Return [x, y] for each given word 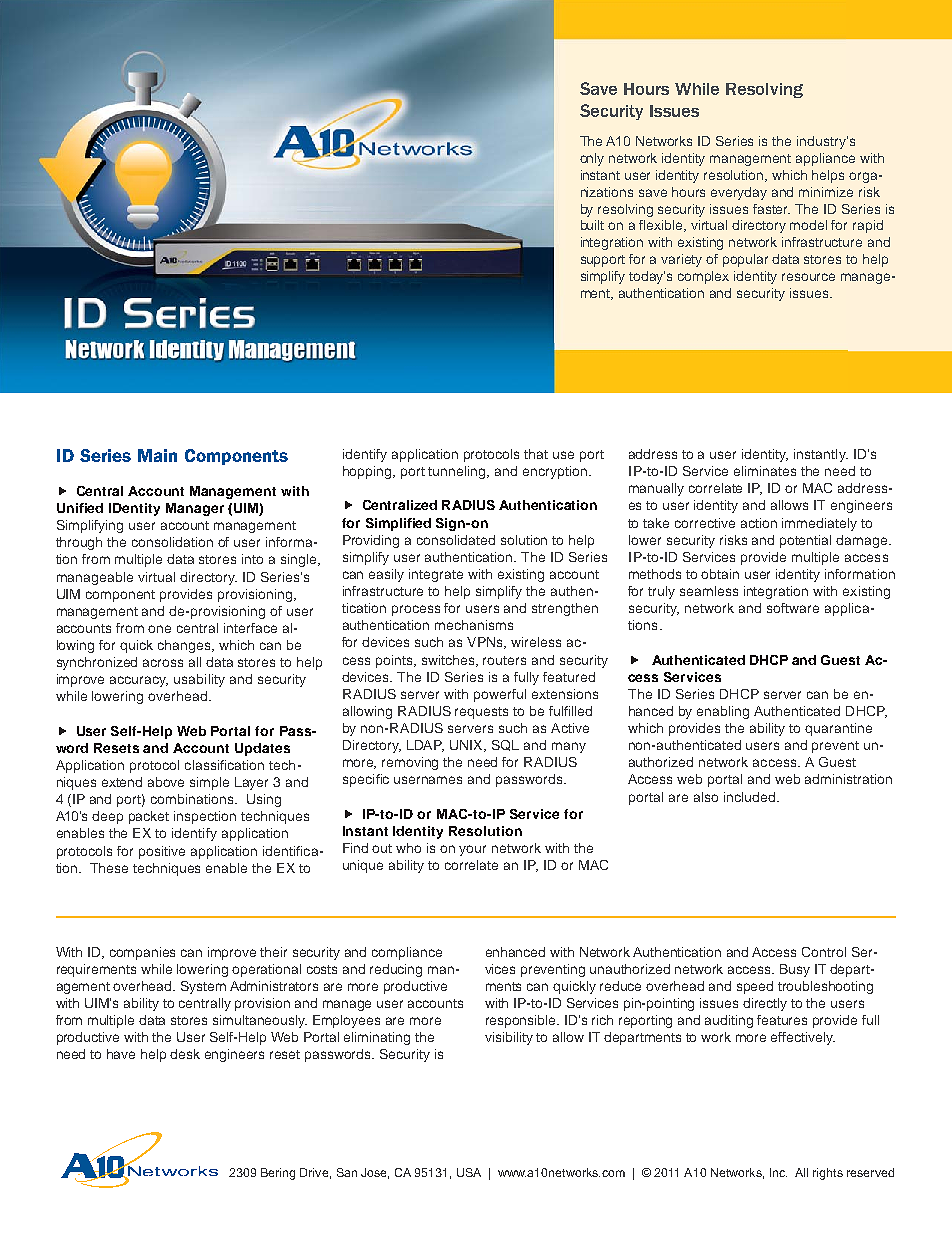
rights [828, 1174]
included [749, 797]
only [592, 159]
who [408, 848]
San [347, 1172]
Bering [278, 1174]
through [79, 543]
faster [771, 209]
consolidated [456, 540]
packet [149, 817]
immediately [819, 524]
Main [157, 455]
